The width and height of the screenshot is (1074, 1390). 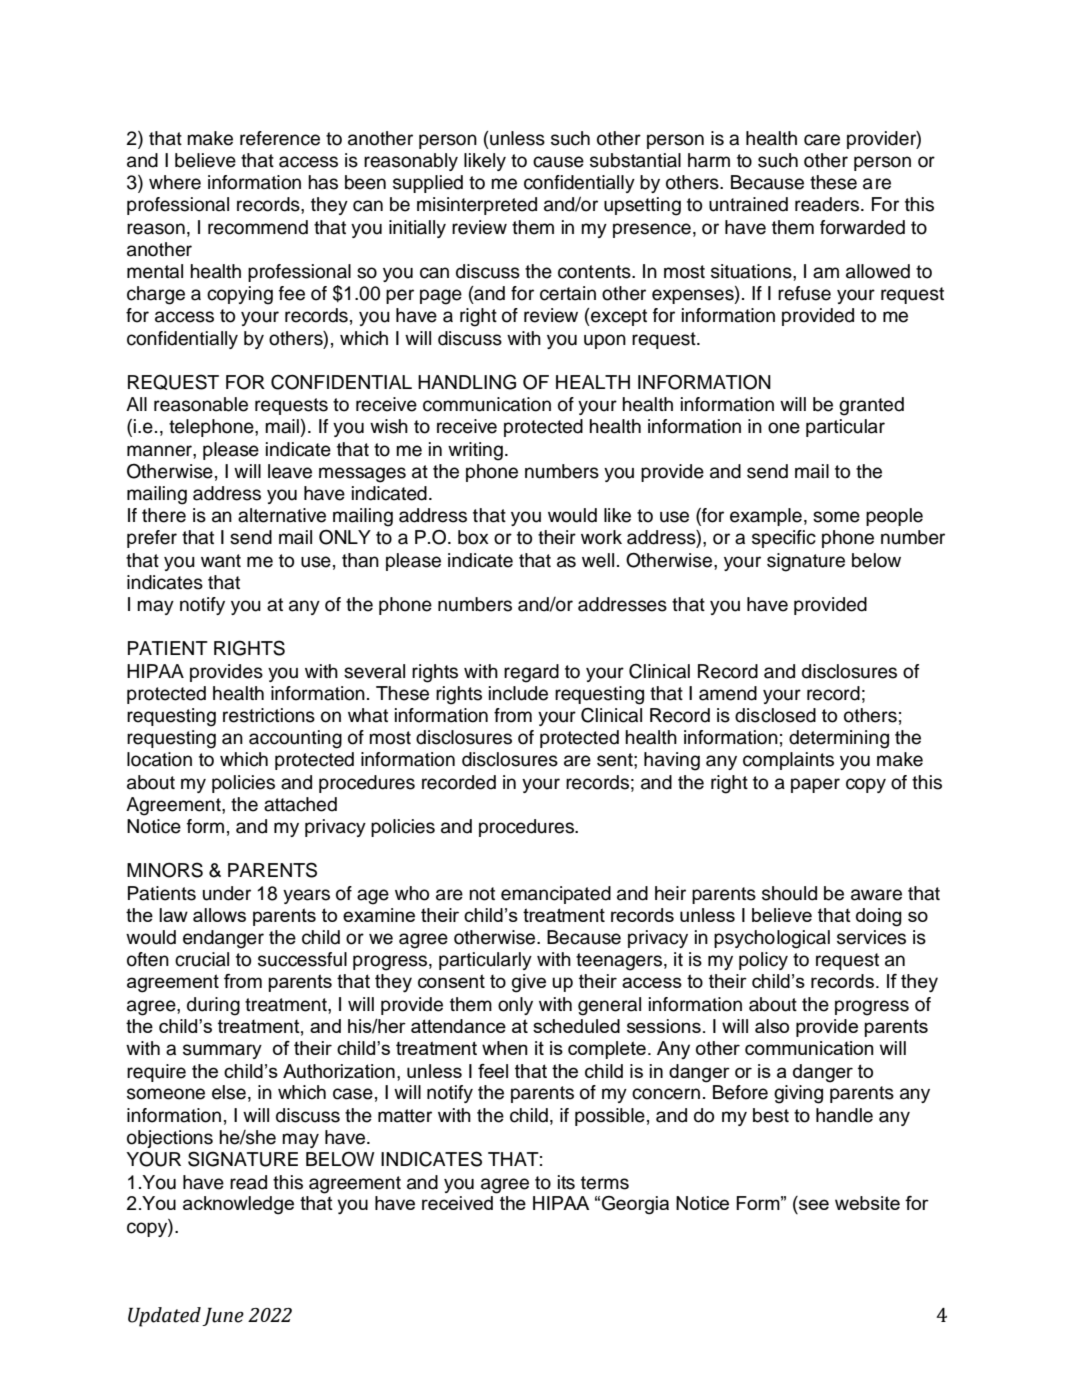 I want to click on restrictions, so click(x=269, y=715).
